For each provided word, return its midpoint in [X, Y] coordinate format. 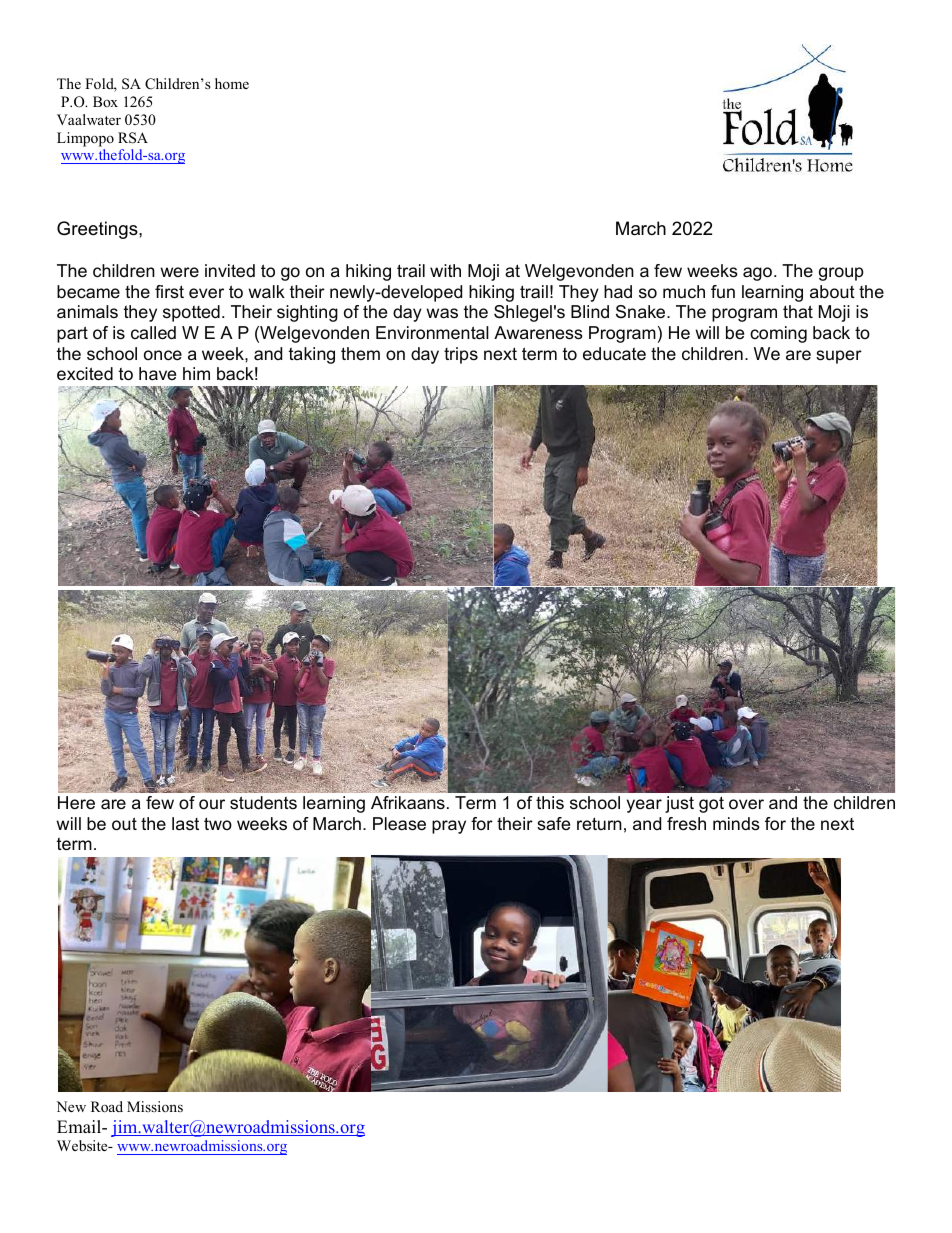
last [185, 823]
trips [461, 355]
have [157, 374]
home [232, 83]
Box [105, 101]
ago [757, 274]
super [839, 357]
